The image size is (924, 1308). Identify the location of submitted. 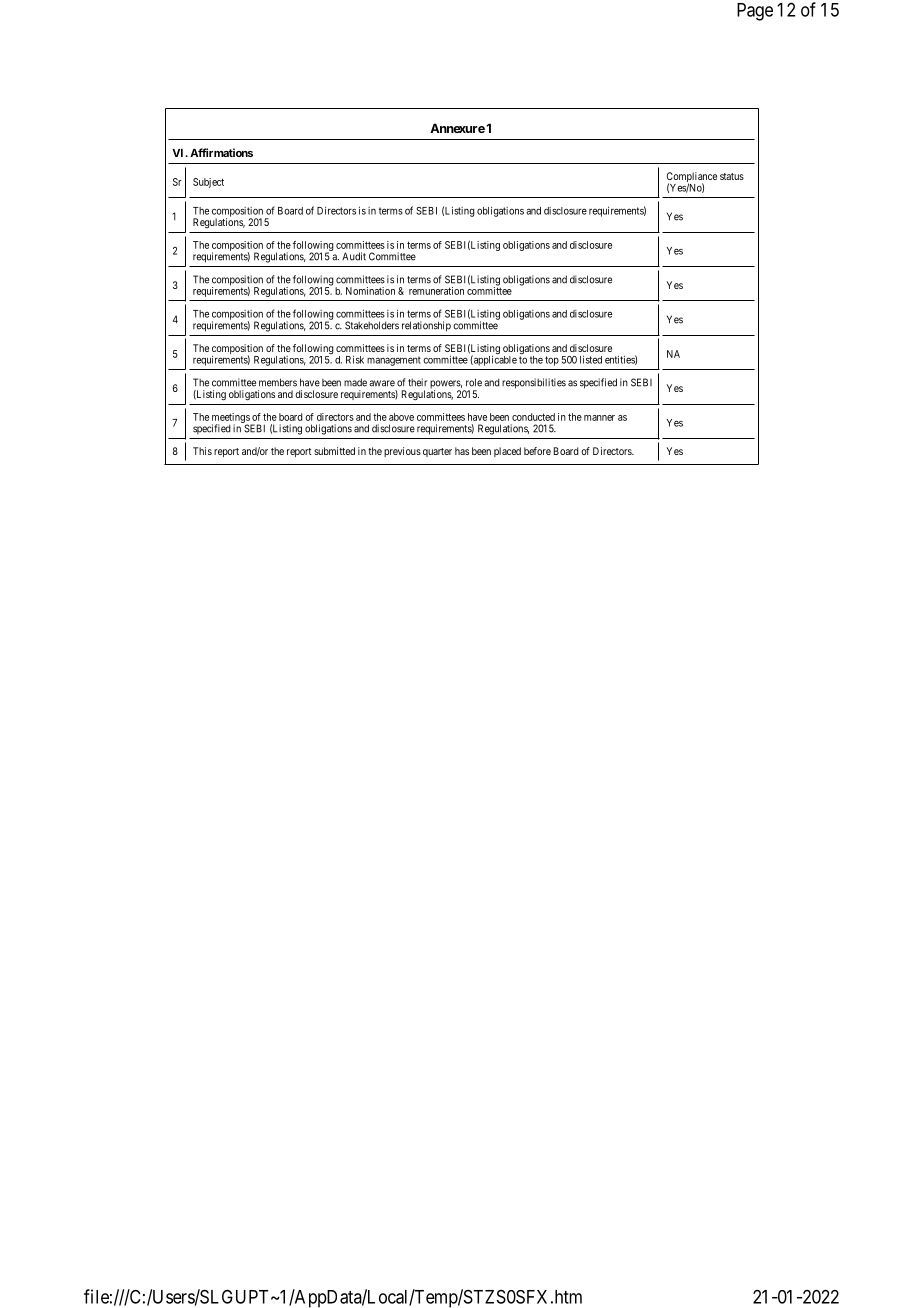
(334, 451).
